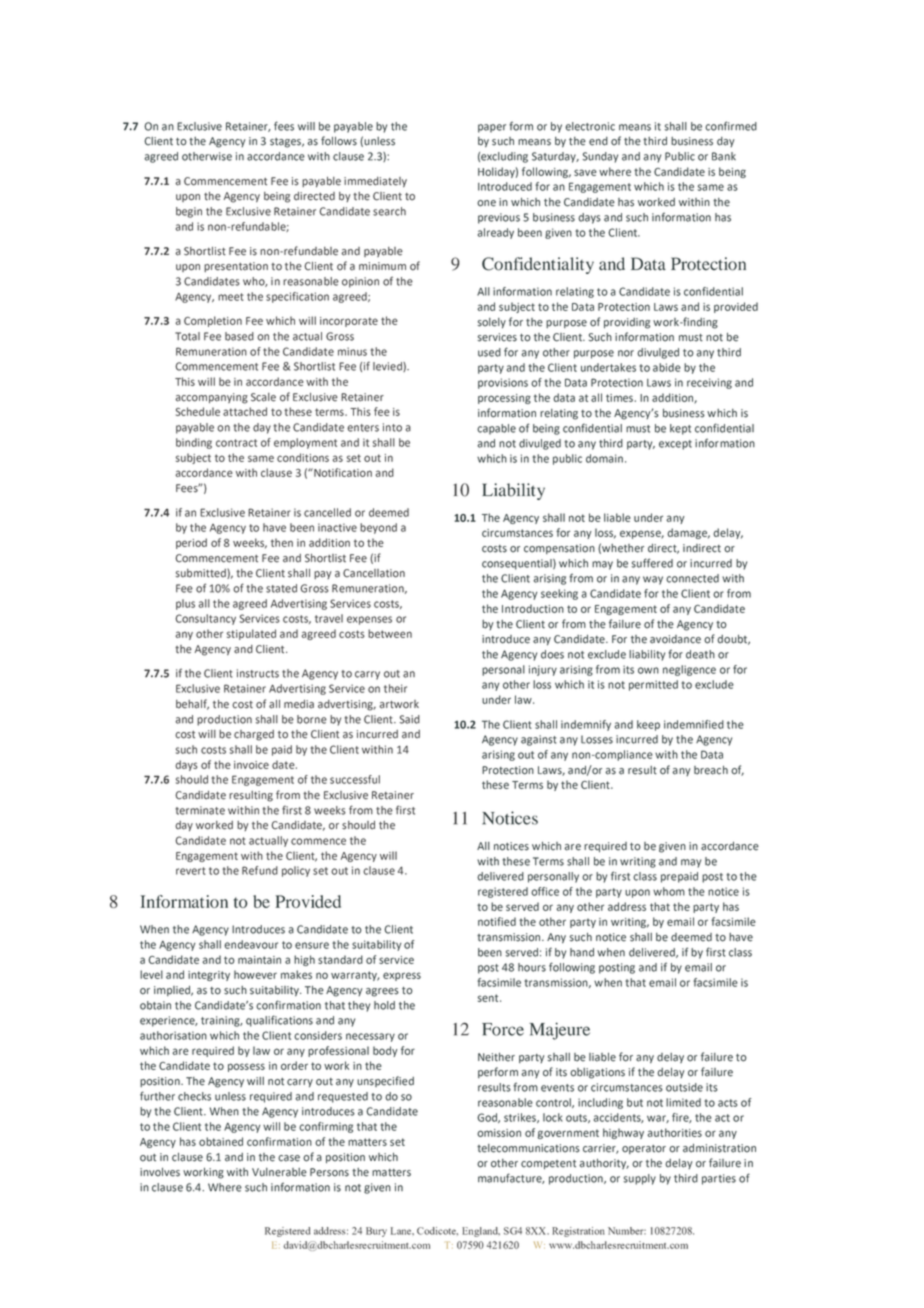 The height and width of the page is (1308, 924). What do you see at coordinates (211, 398) in the page?
I see `accompanying` at bounding box center [211, 398].
